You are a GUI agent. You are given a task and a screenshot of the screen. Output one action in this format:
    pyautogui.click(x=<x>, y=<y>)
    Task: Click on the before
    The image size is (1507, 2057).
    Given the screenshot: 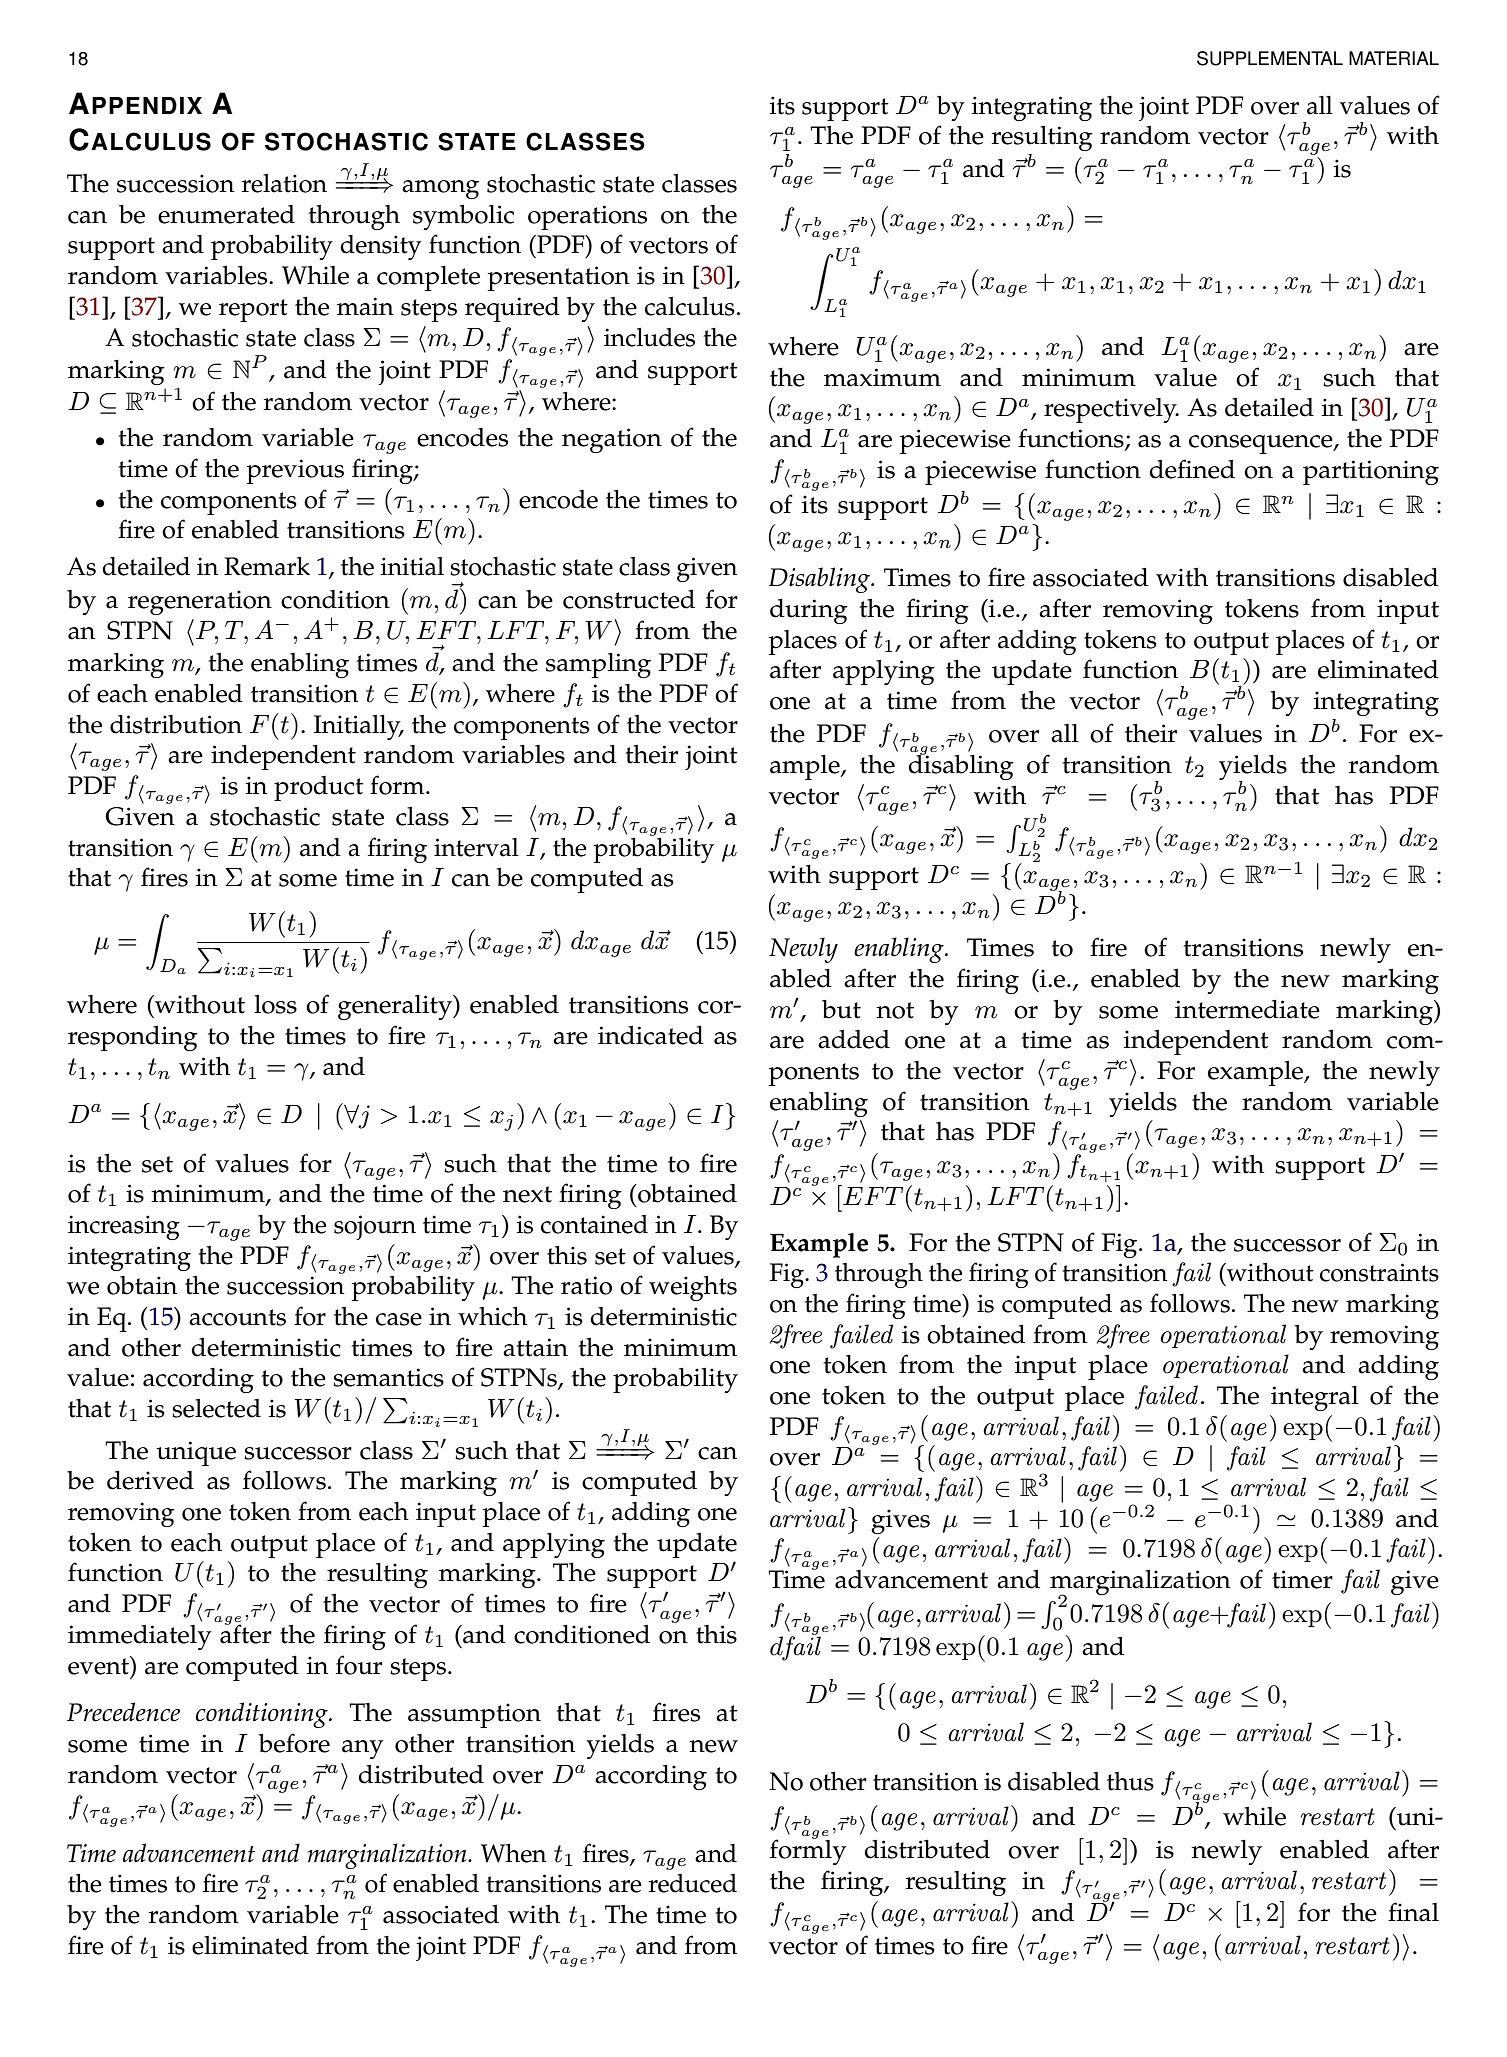 What is the action you would take?
    pyautogui.click(x=294, y=1743)
